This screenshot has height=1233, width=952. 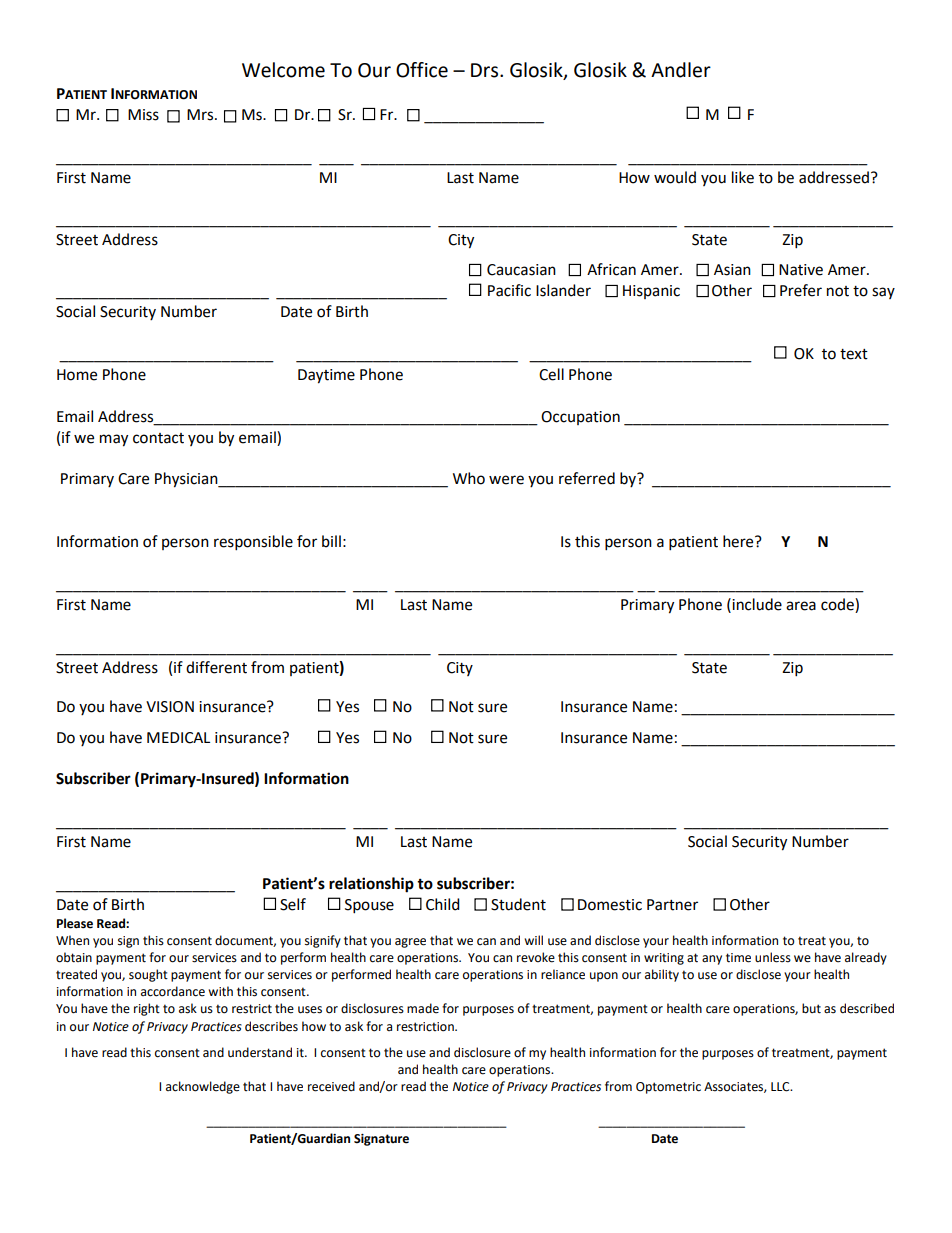 I want to click on like, so click(x=743, y=177).
